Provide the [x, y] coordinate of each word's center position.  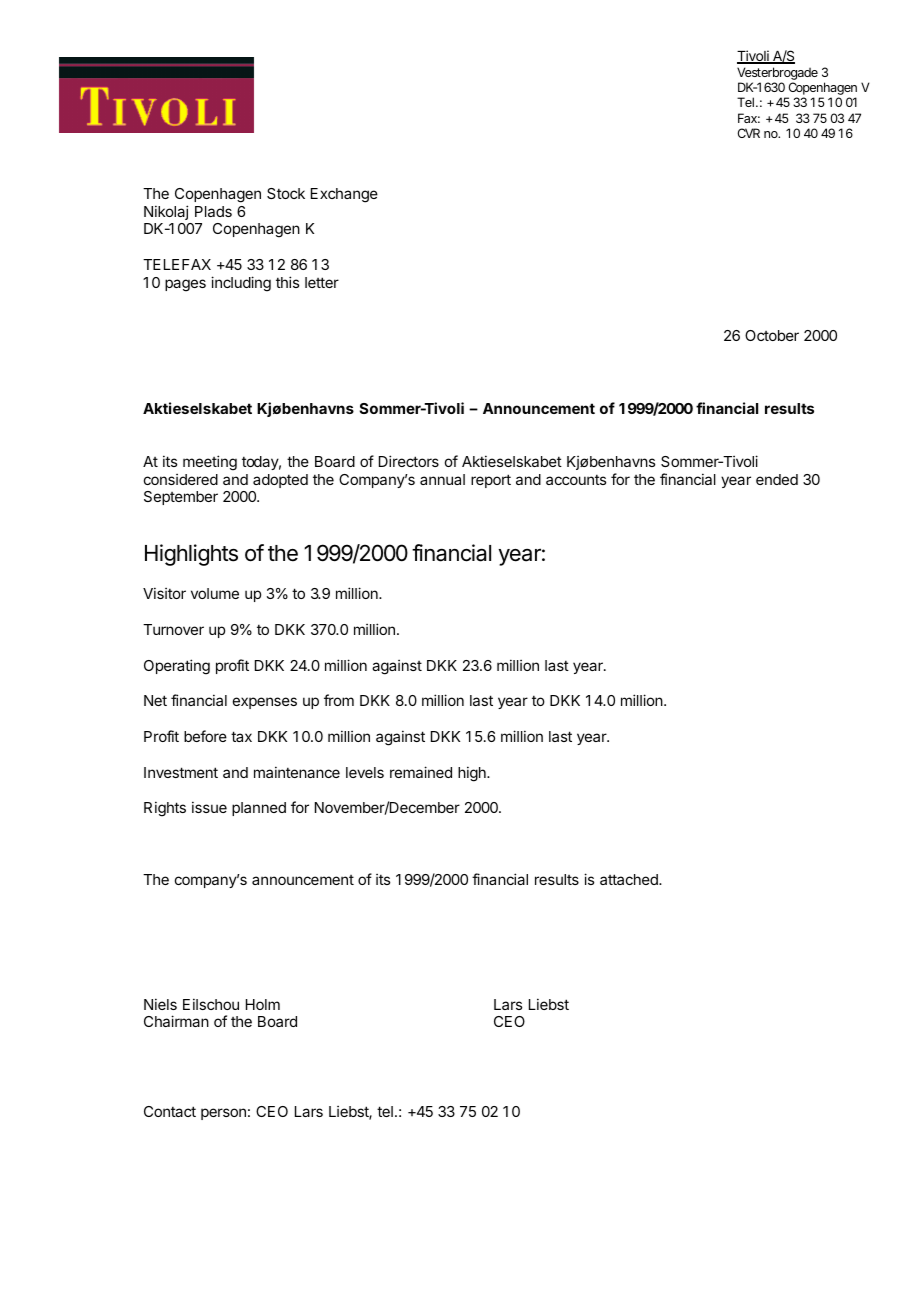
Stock [286, 193]
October [772, 335]
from [339, 700]
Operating [177, 667]
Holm [263, 1004]
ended [777, 479]
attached [630, 879]
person [223, 1114]
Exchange [344, 195]
